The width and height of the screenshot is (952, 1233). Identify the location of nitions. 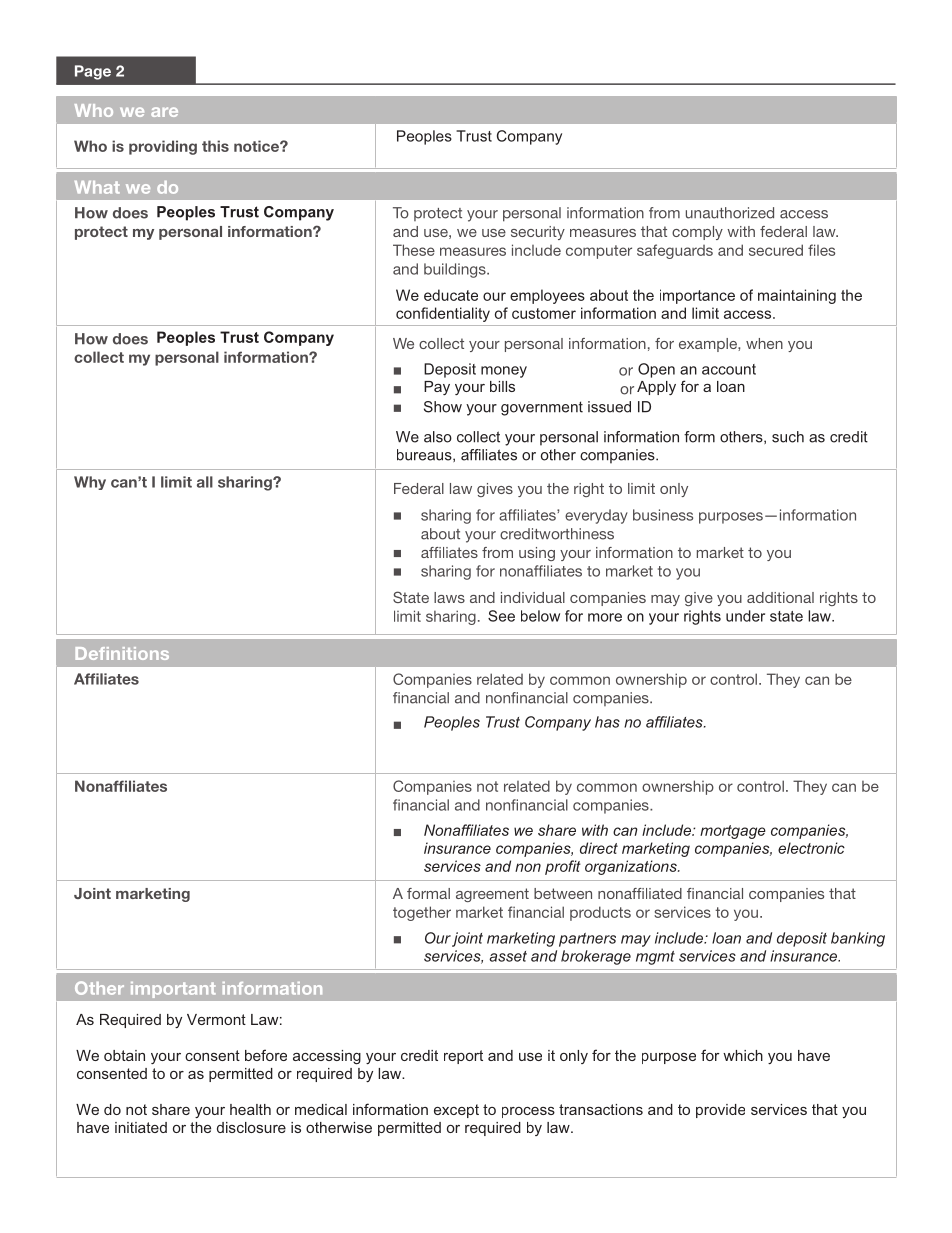
(140, 653).
